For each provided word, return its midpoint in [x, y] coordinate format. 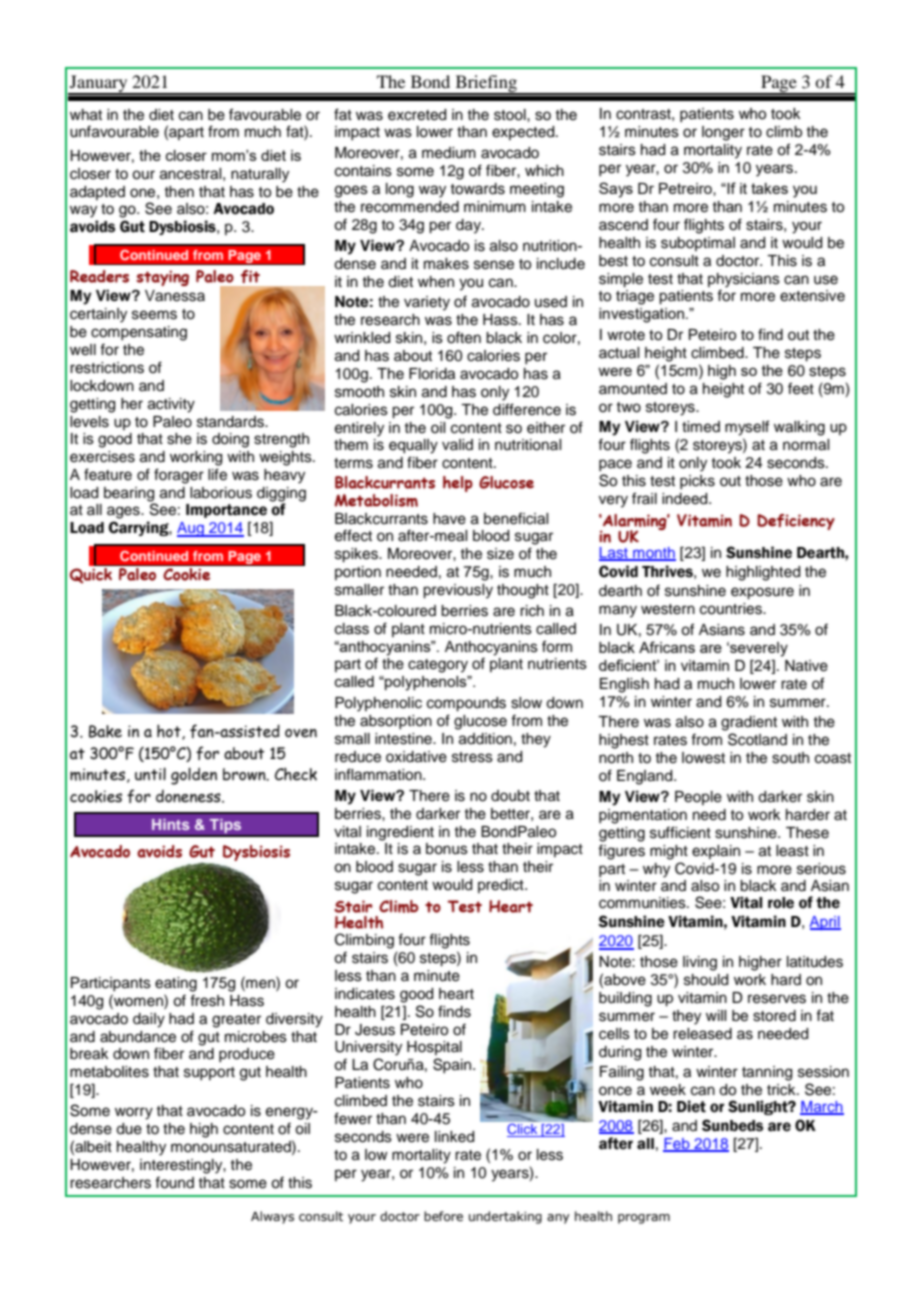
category [438, 666]
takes [769, 188]
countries [732, 609]
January [99, 84]
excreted [417, 115]
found [174, 1182]
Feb [677, 1145]
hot [170, 732]
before [443, 1216]
